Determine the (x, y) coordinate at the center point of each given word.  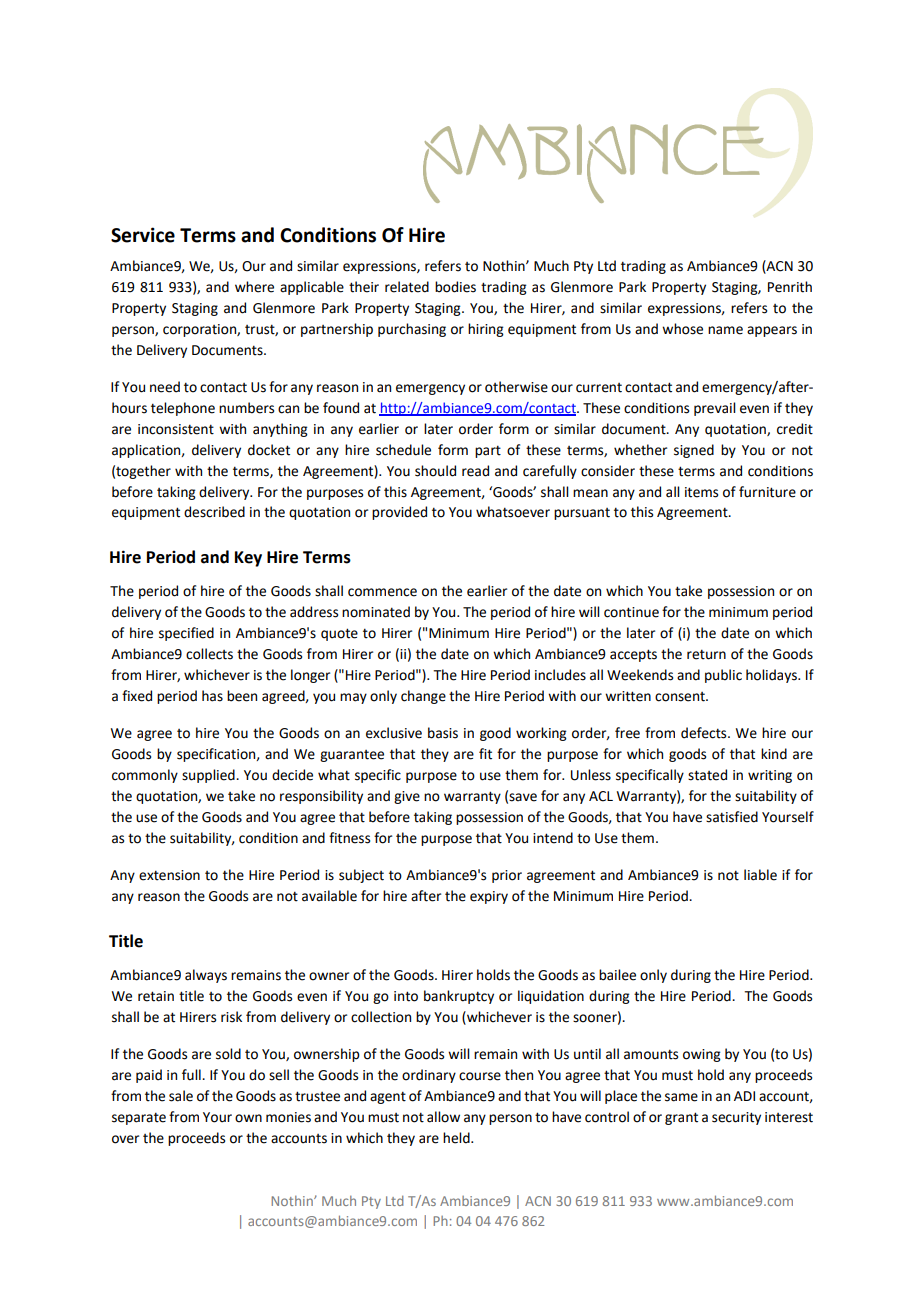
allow (443, 1117)
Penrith (790, 287)
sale (181, 1096)
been (242, 696)
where (254, 287)
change (423, 697)
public (723, 676)
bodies (455, 287)
